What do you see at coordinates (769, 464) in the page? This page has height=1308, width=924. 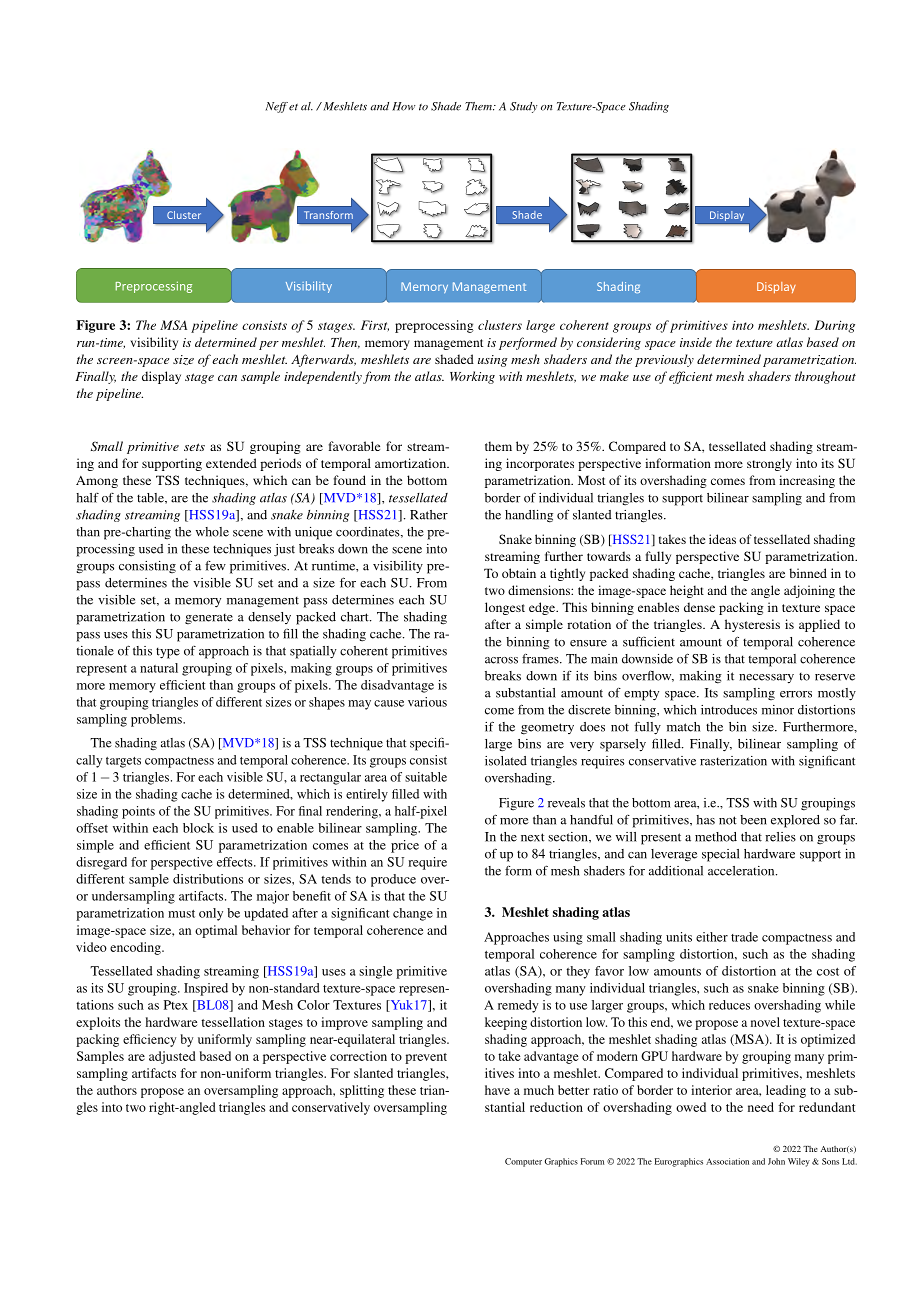 I see `strongly` at bounding box center [769, 464].
